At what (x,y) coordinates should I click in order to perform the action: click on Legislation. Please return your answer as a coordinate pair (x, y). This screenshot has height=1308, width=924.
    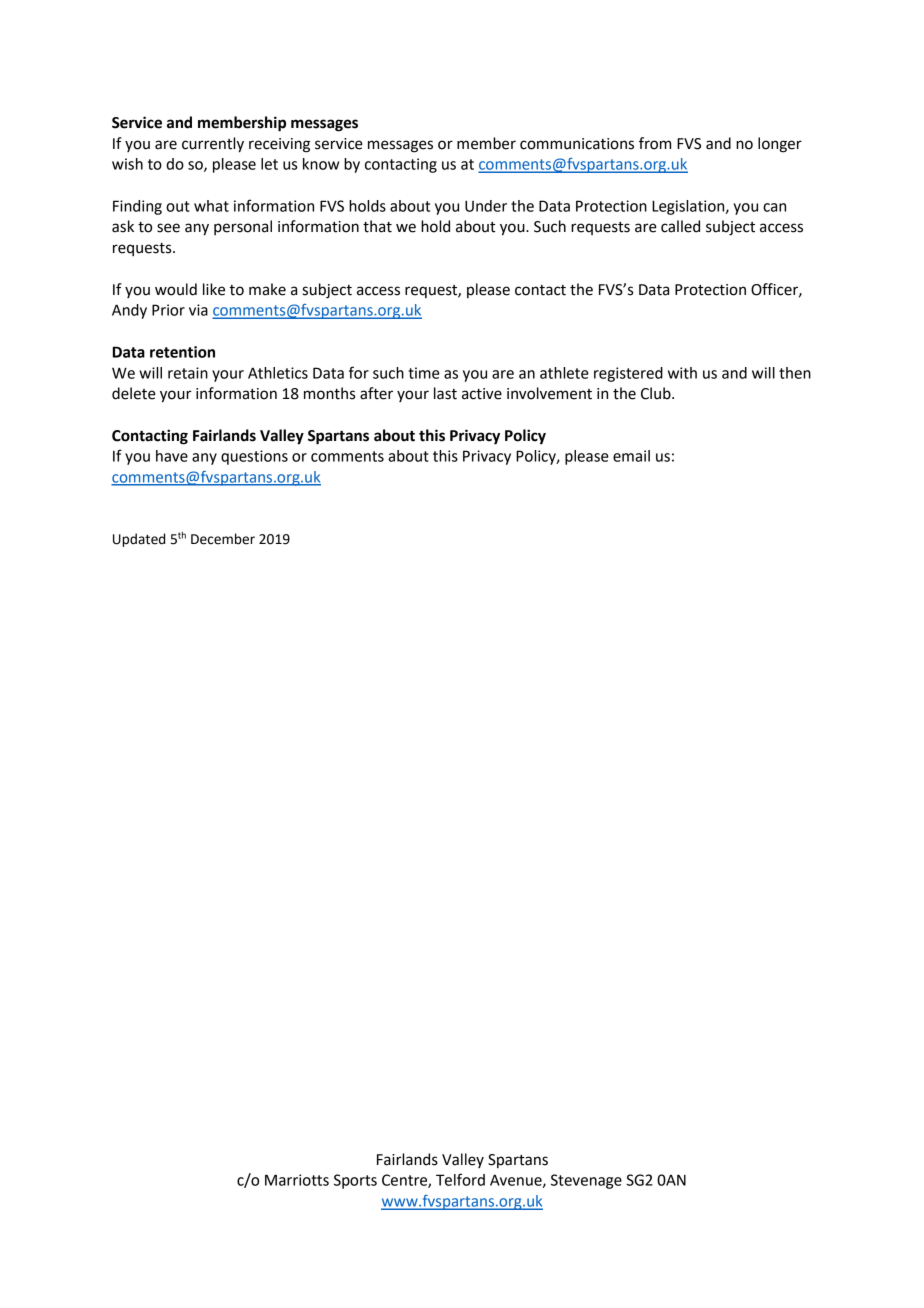
    Looking at the image, I should click on (689, 207).
